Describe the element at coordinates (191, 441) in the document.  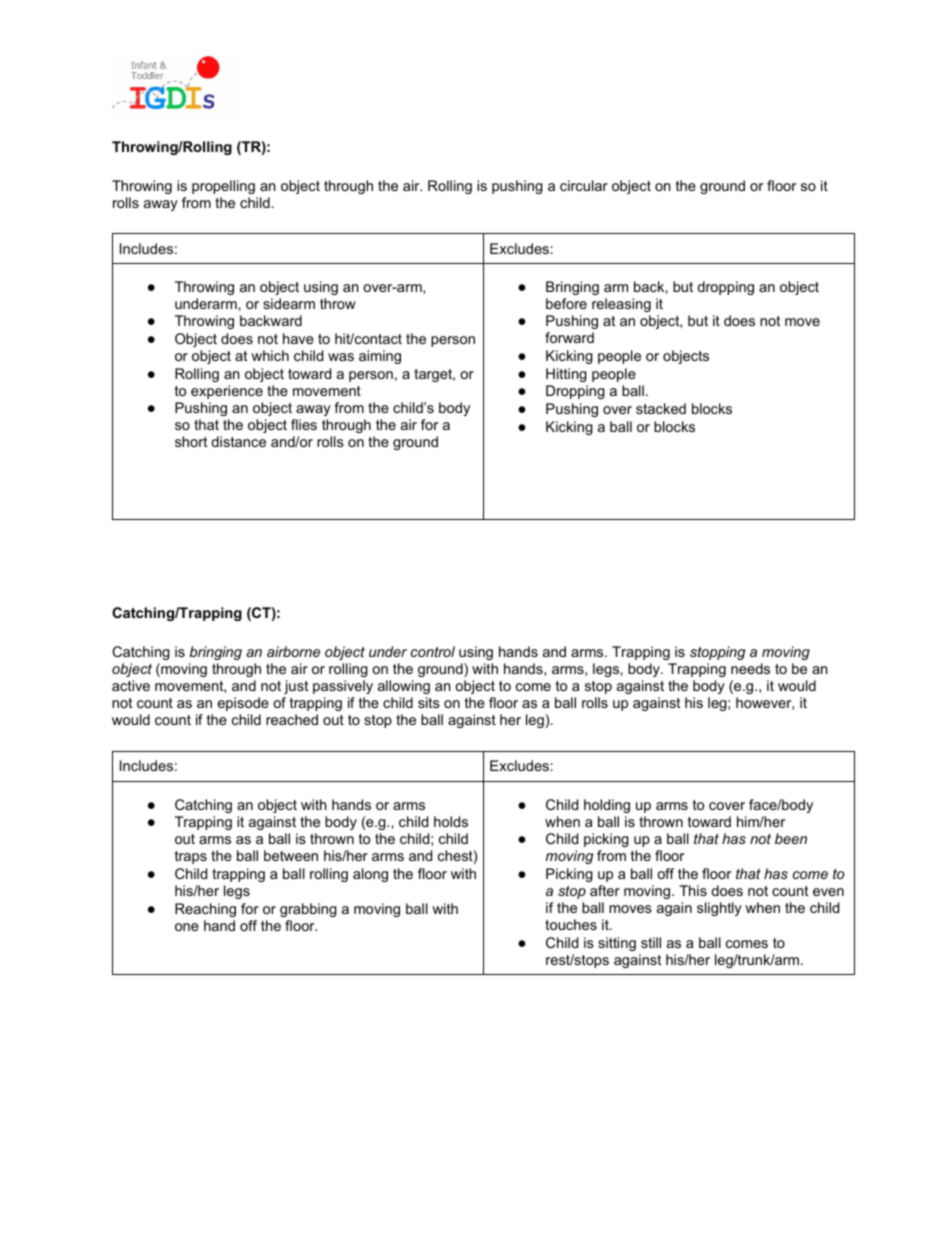
I see `short` at that location.
